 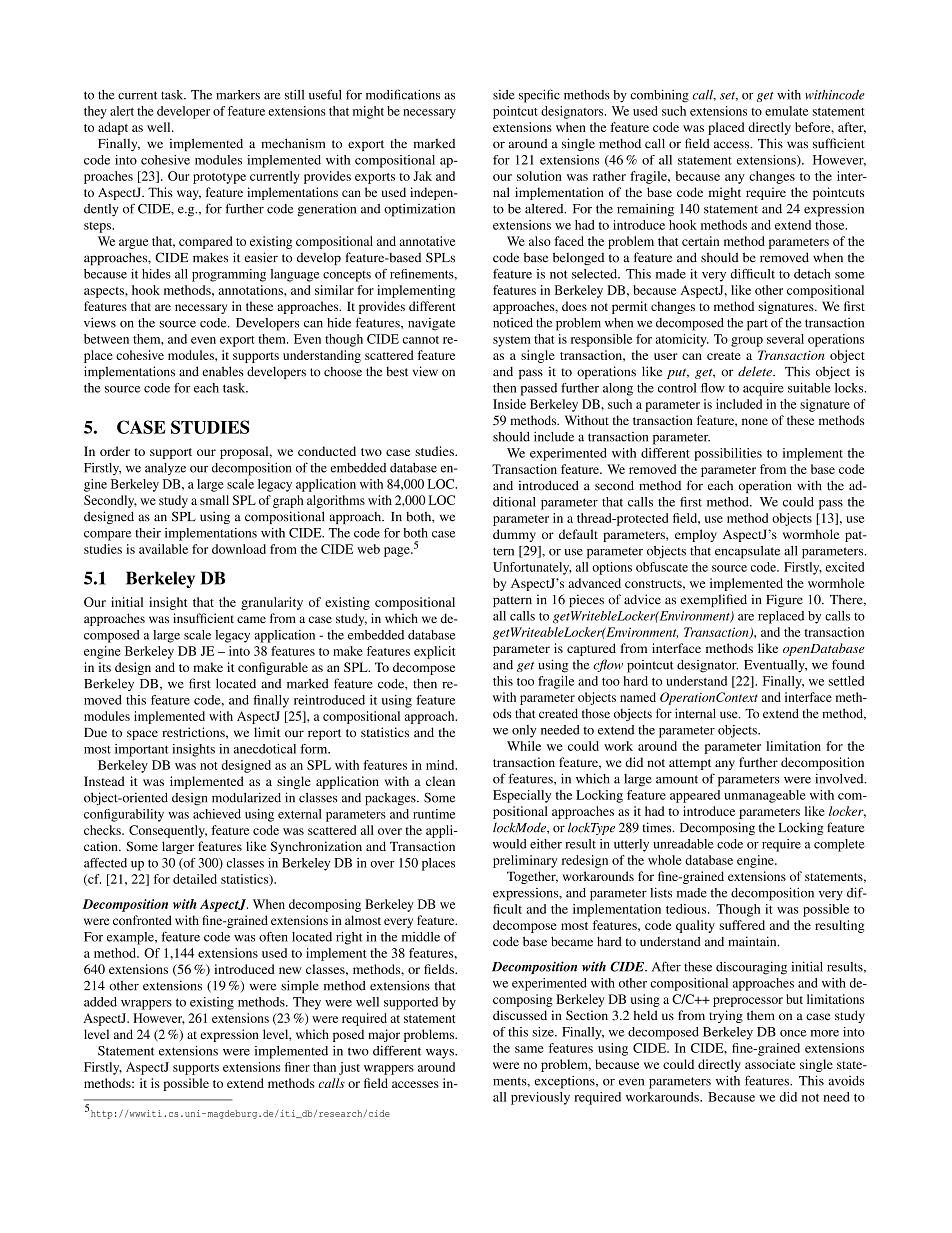 I want to click on added, so click(x=100, y=1002).
